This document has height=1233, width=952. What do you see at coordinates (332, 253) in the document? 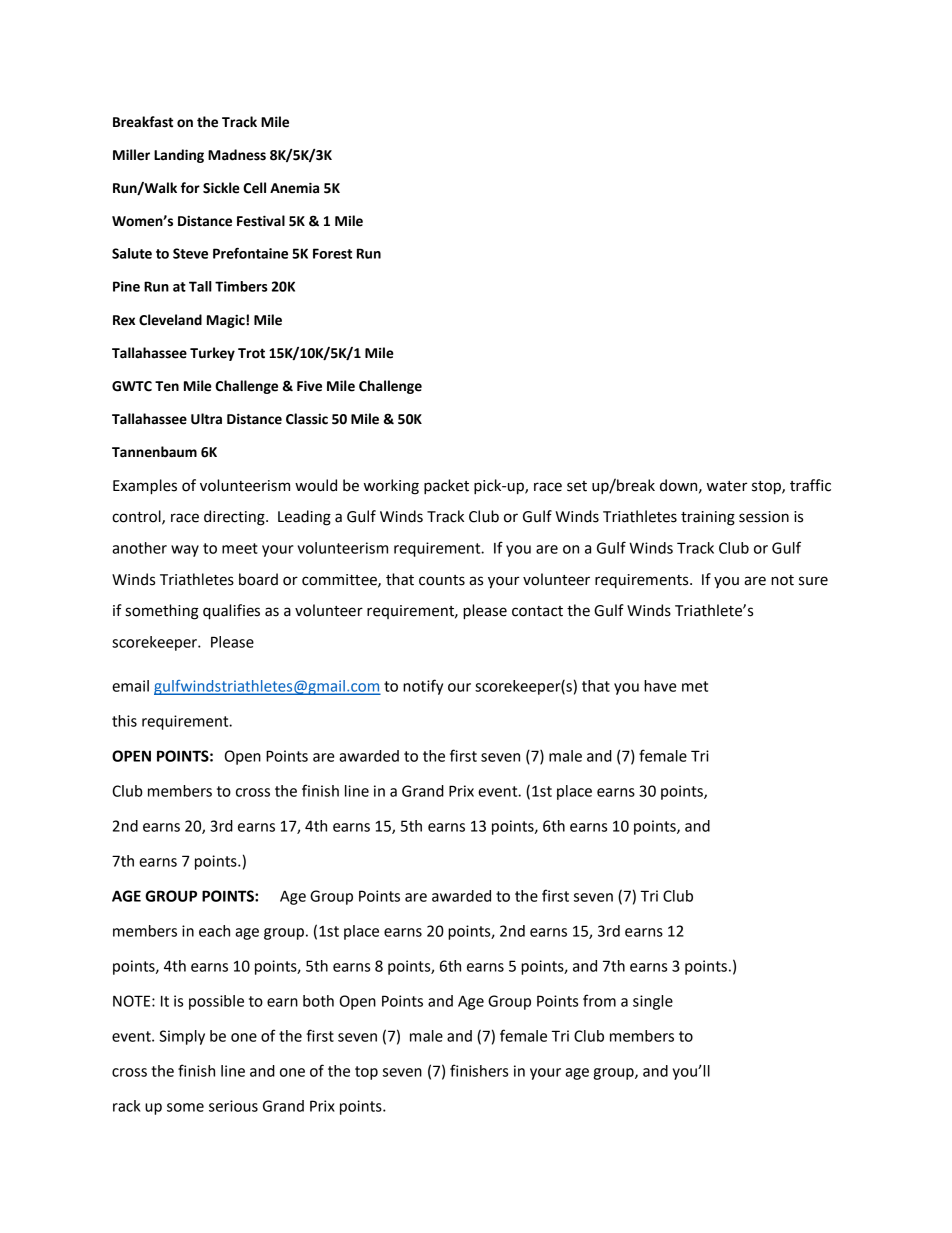
I see `Forest` at bounding box center [332, 253].
